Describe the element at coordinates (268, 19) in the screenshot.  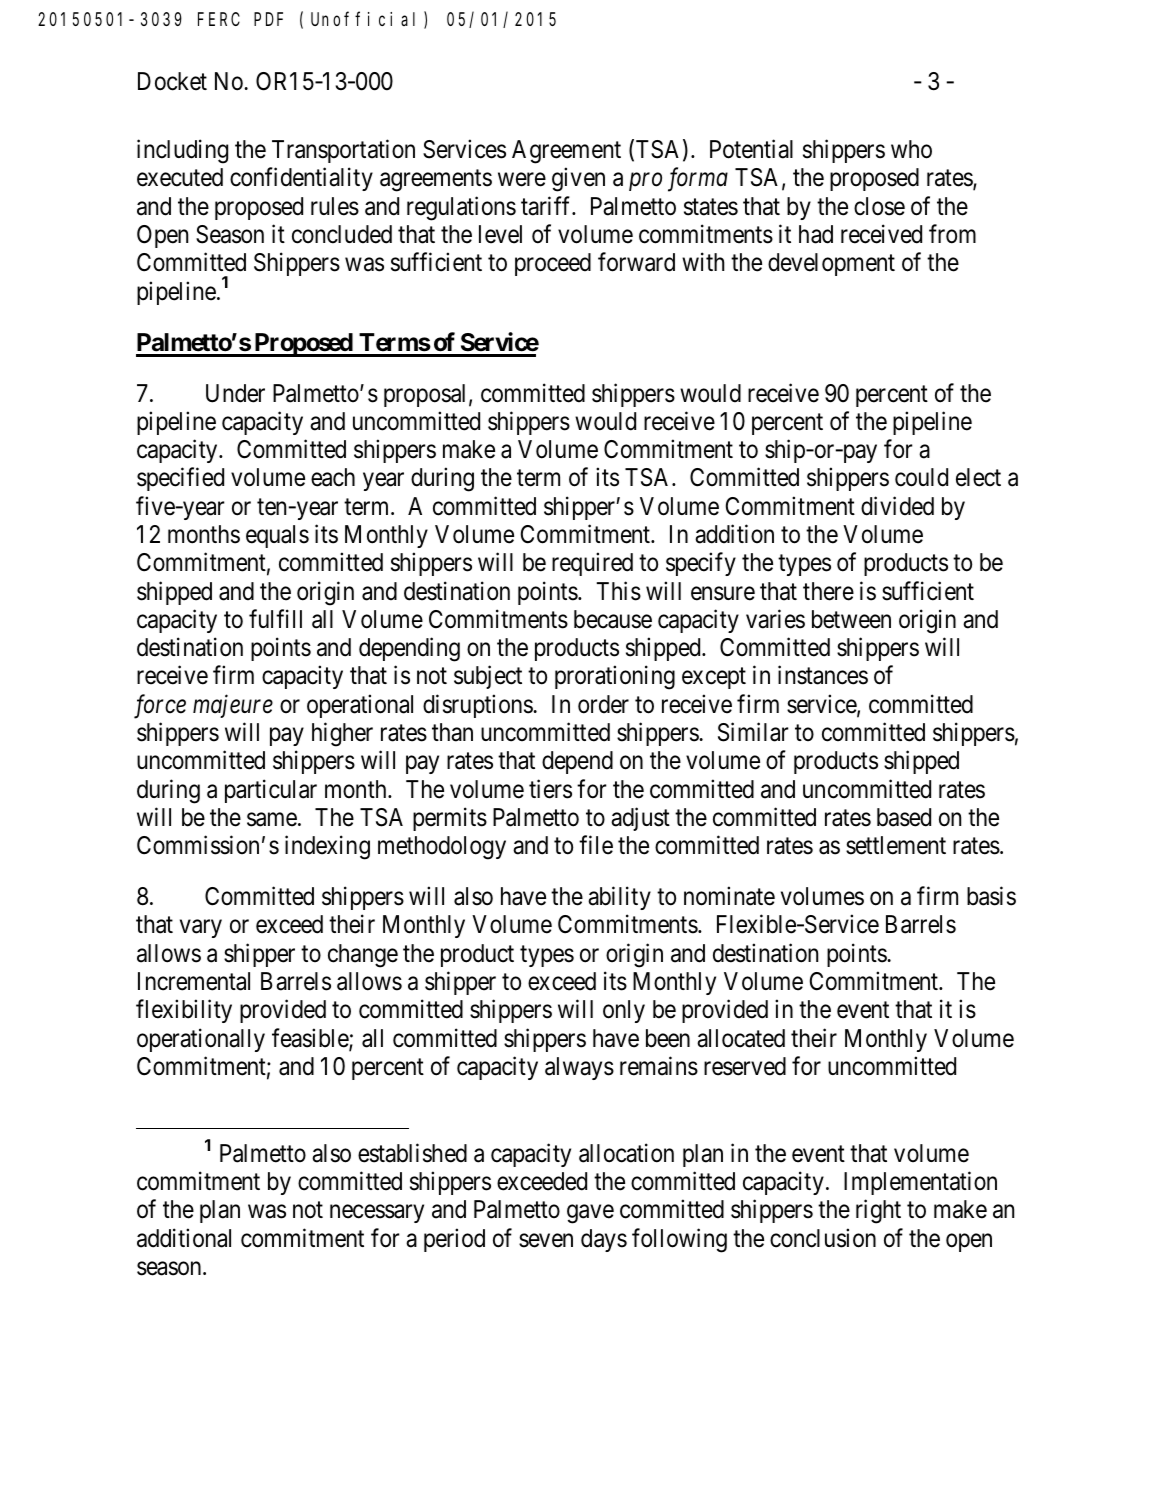
I see `PDF` at that location.
